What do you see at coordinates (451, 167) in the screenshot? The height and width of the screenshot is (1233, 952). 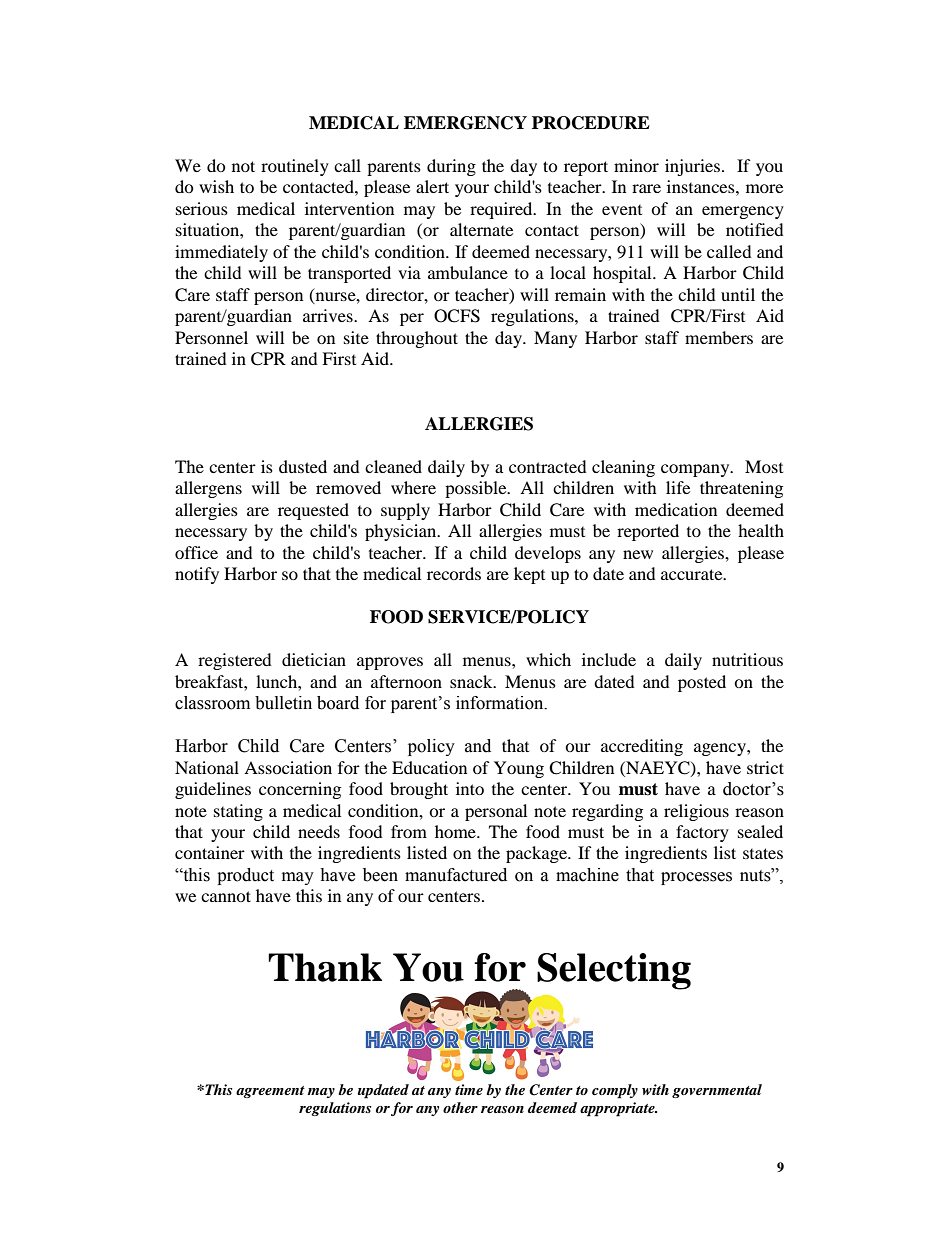 I see `during` at bounding box center [451, 167].
